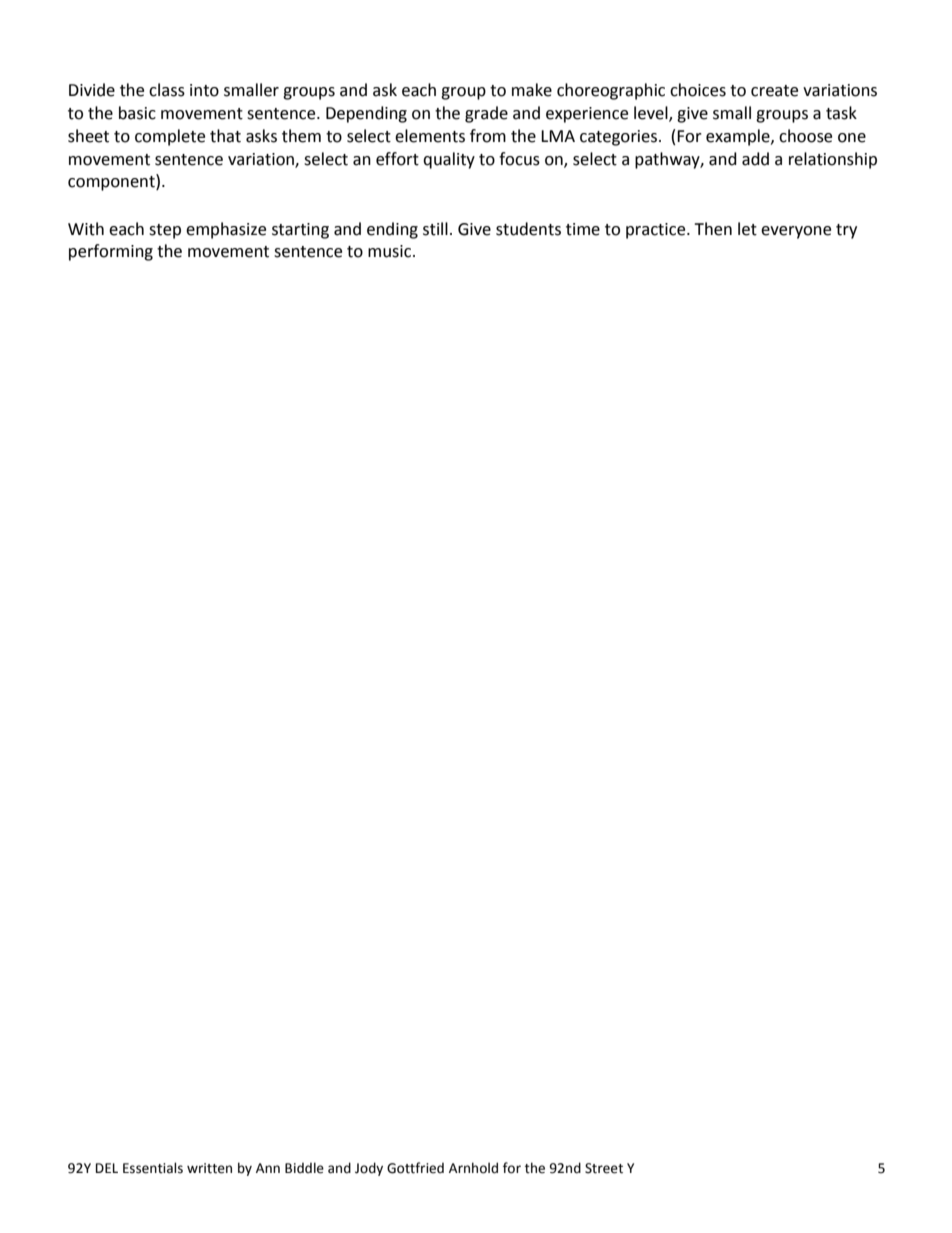  I want to click on complete, so click(170, 137).
